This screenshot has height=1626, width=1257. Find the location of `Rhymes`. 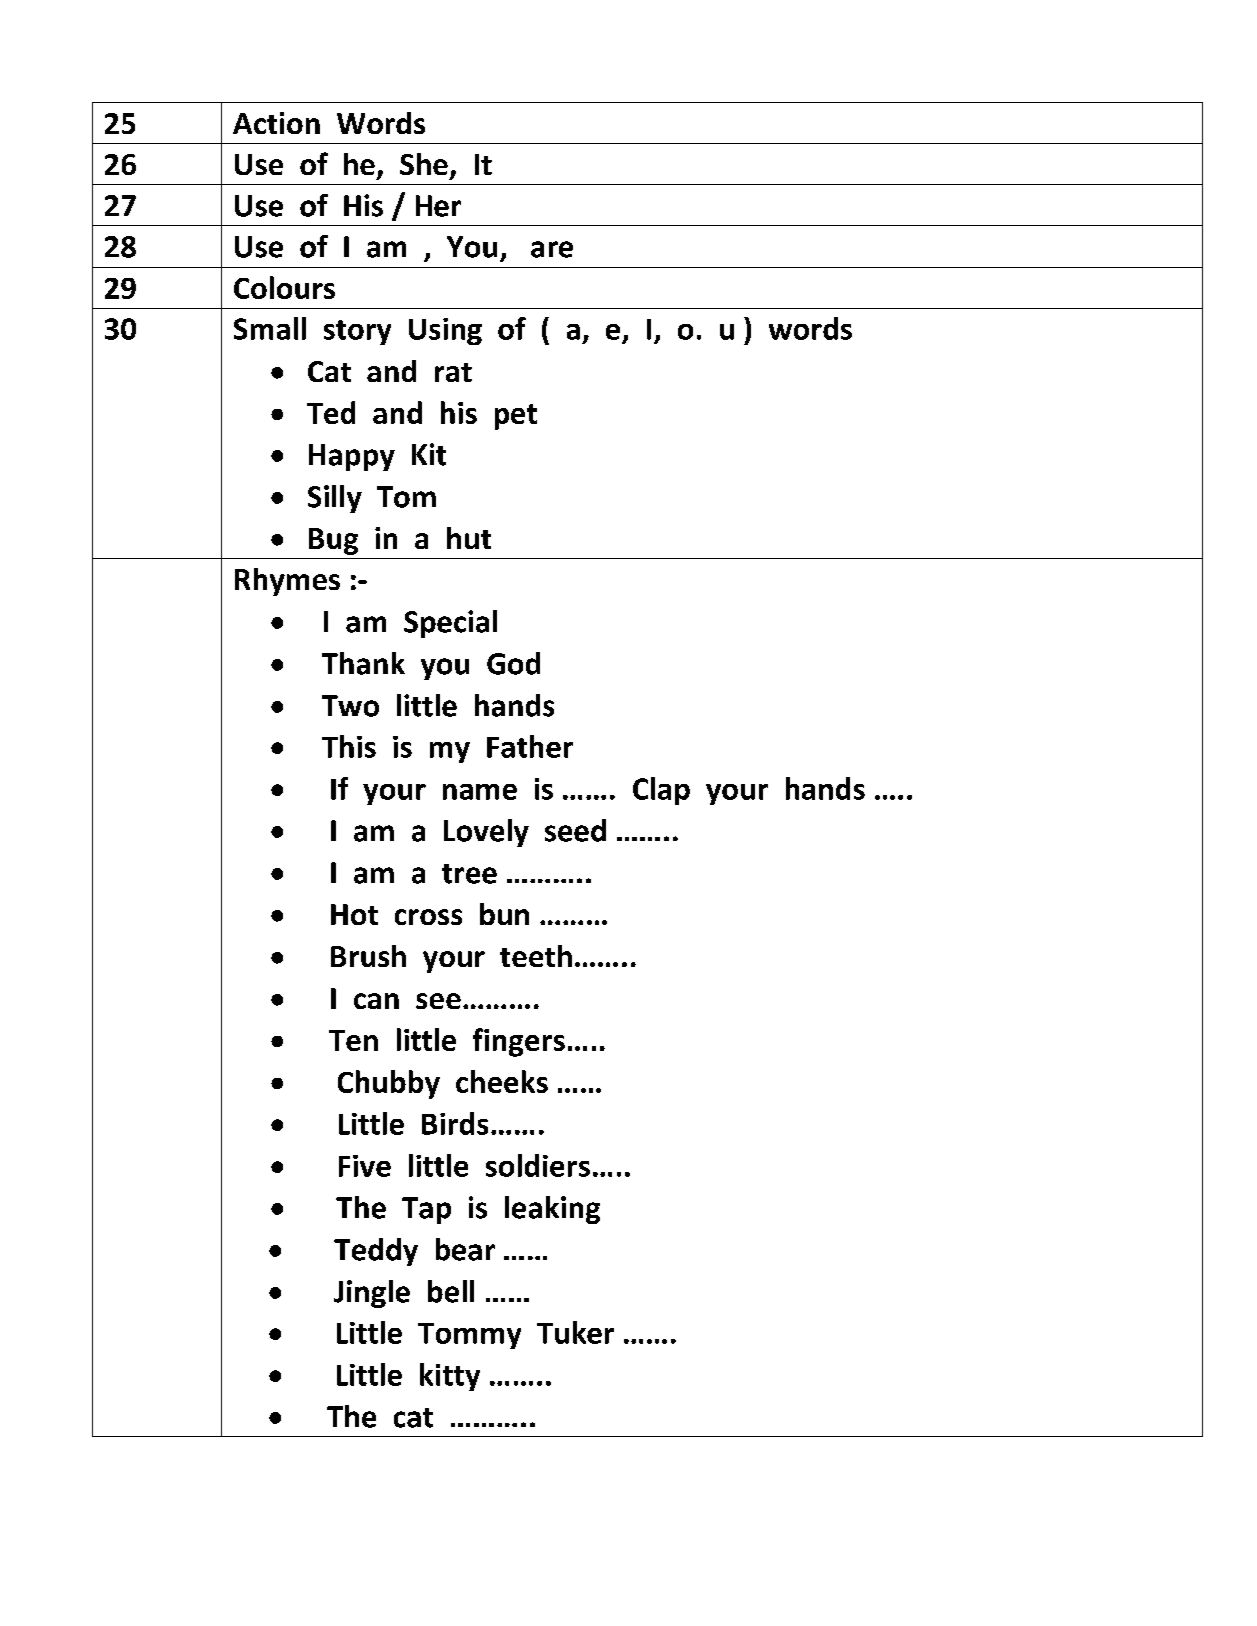

Rhymes is located at coordinates (287, 582).
